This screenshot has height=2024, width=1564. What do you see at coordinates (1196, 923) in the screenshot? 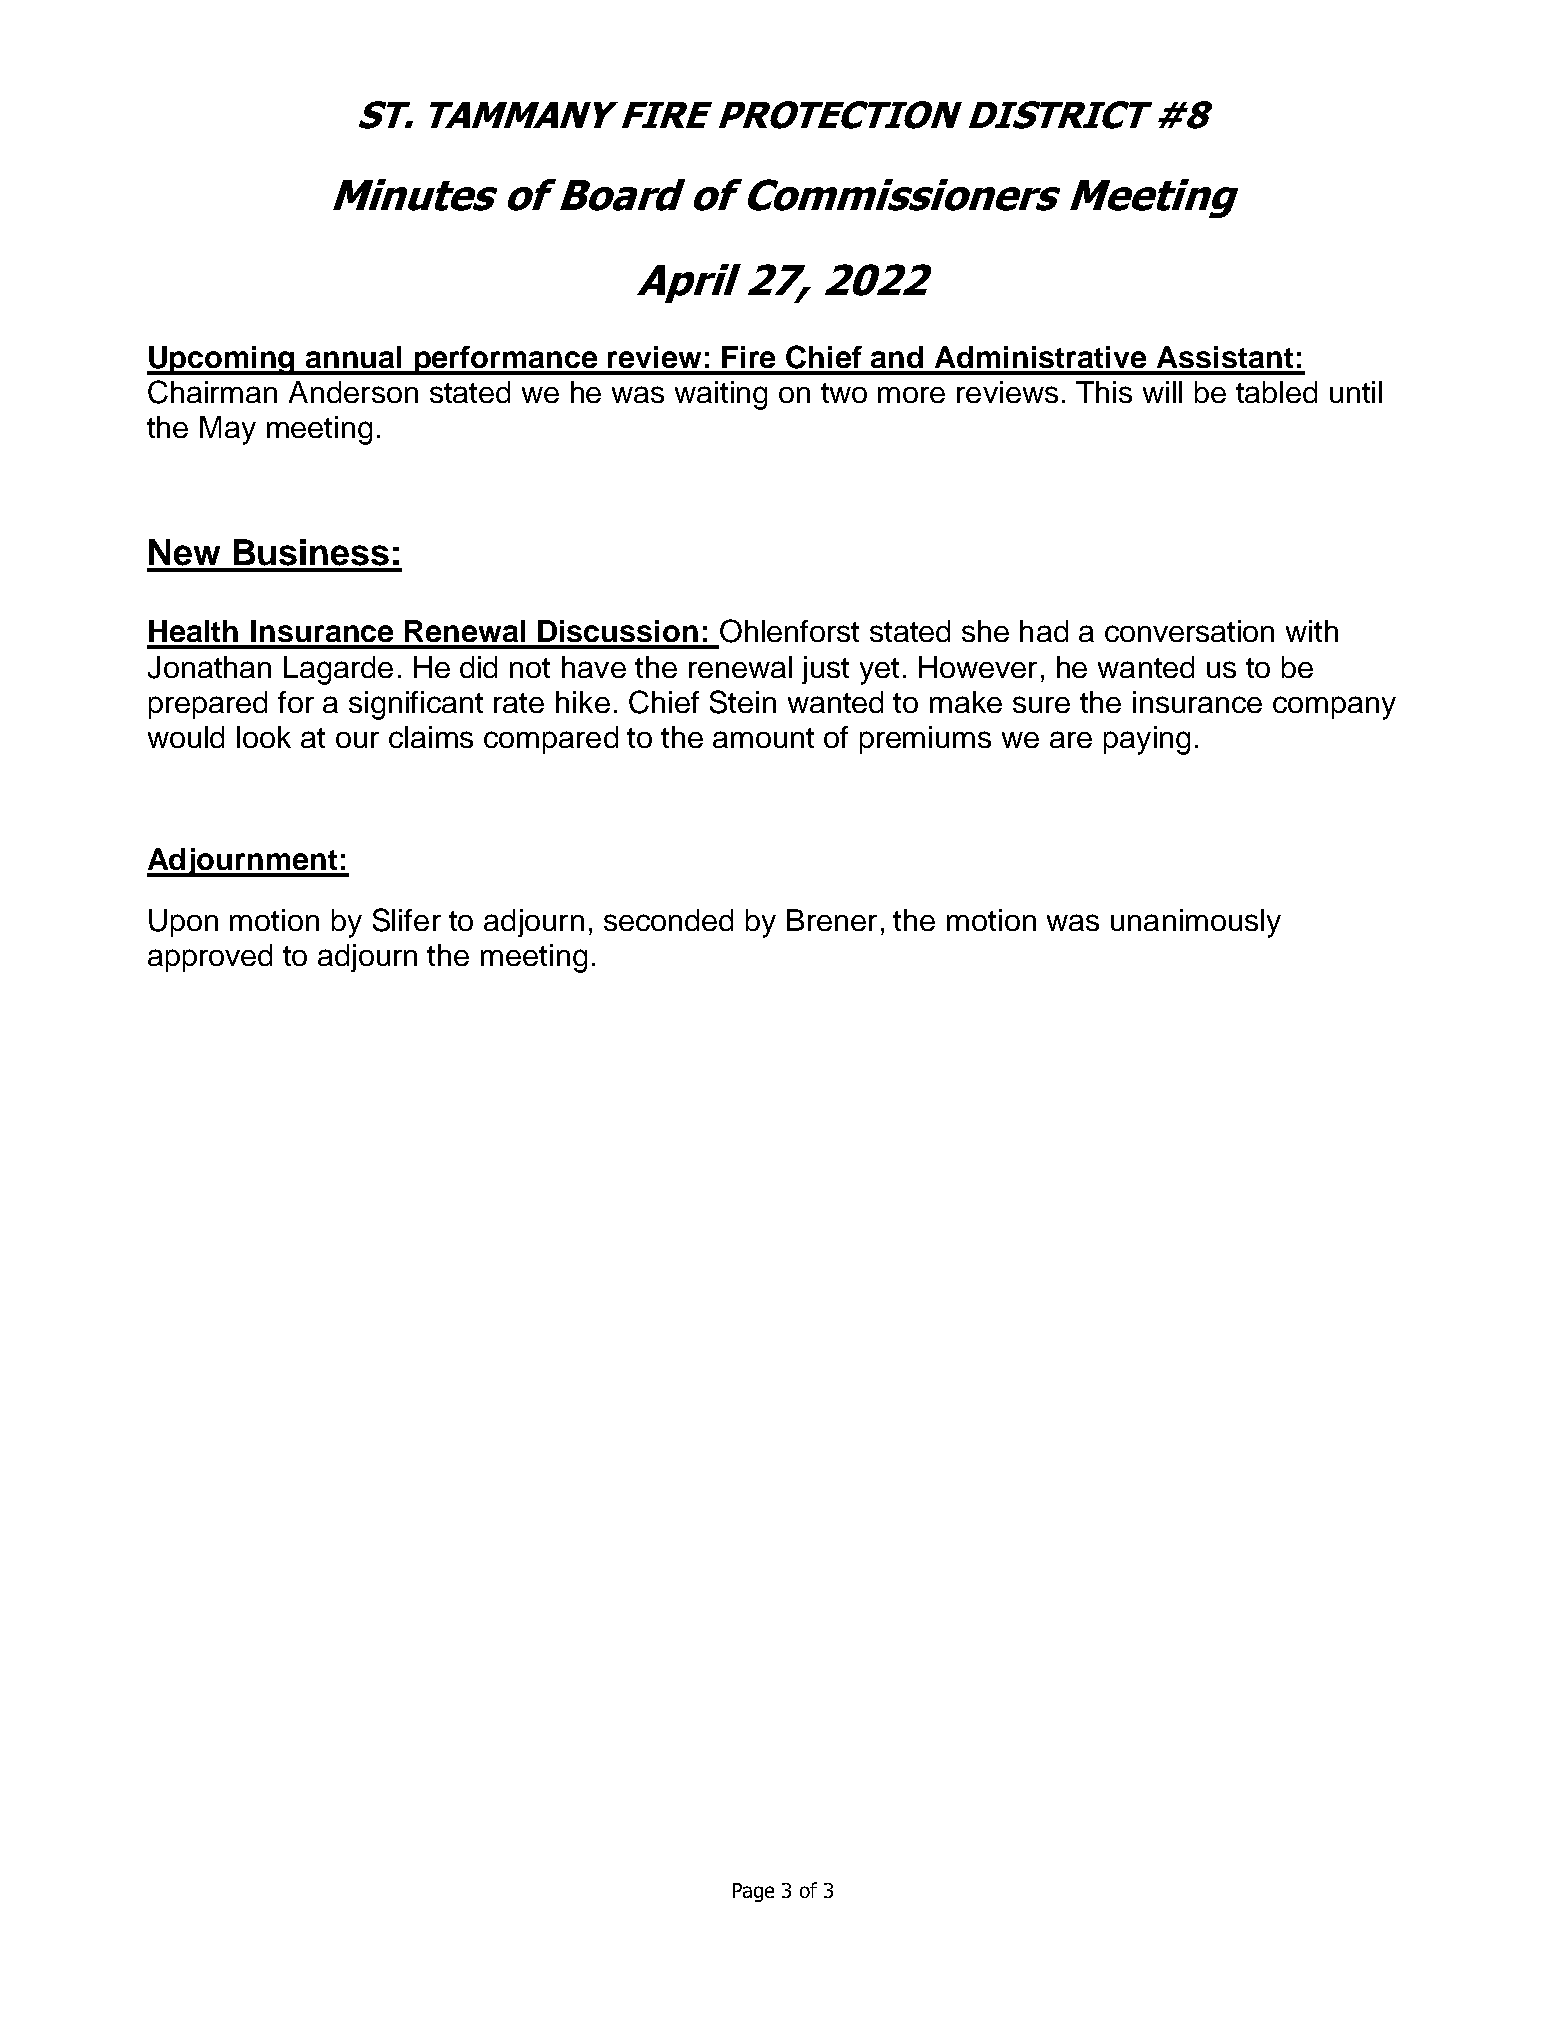
I see `unanimously` at bounding box center [1196, 923].
